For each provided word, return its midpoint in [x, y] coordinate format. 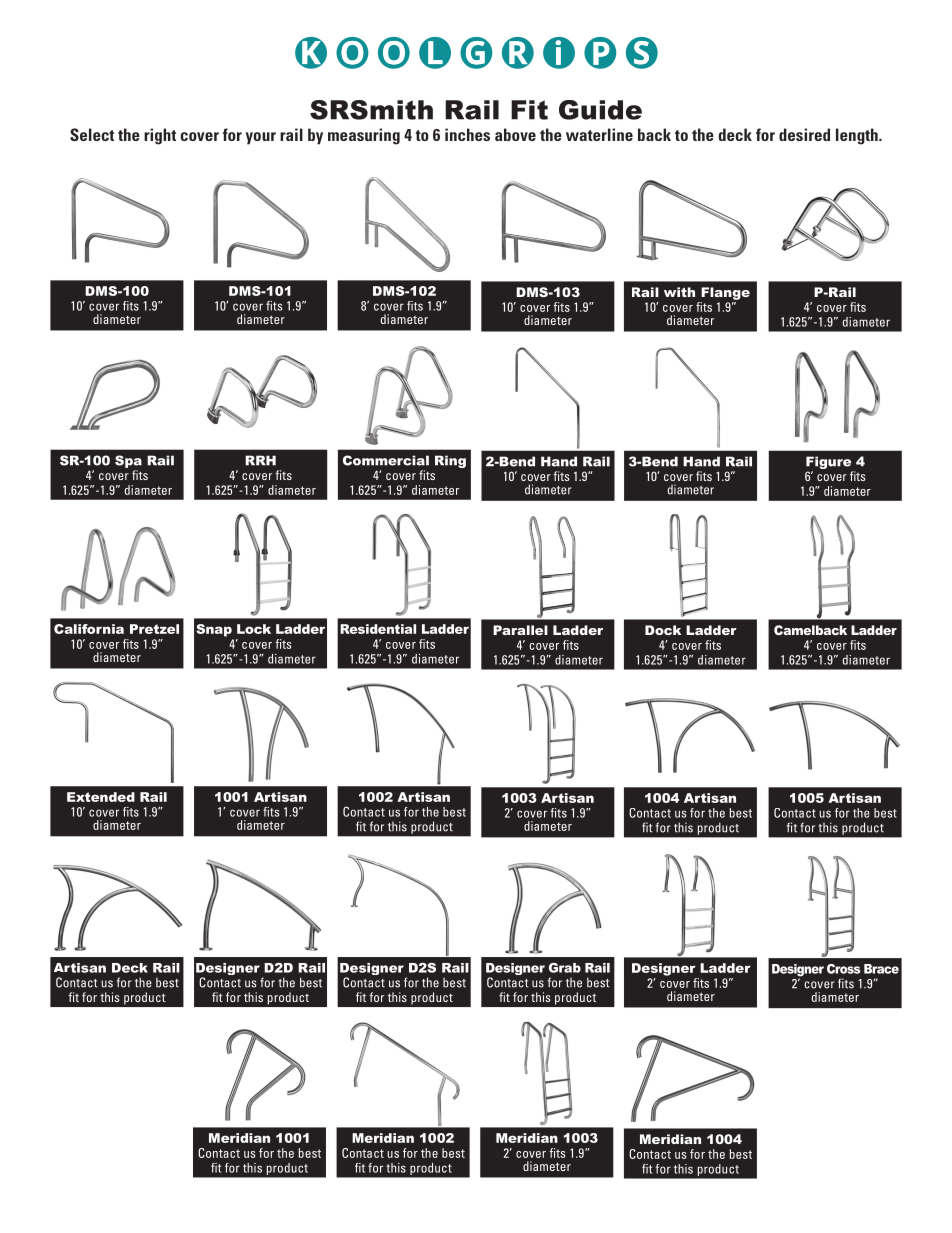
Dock [663, 630]
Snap [214, 630]
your [261, 138]
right [160, 136]
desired [804, 134]
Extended [101, 797]
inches [467, 134]
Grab [565, 968]
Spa [128, 461]
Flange [725, 293]
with [679, 292]
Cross [843, 969]
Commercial [386, 460]
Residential [378, 629]
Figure [828, 462]
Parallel [520, 630]
